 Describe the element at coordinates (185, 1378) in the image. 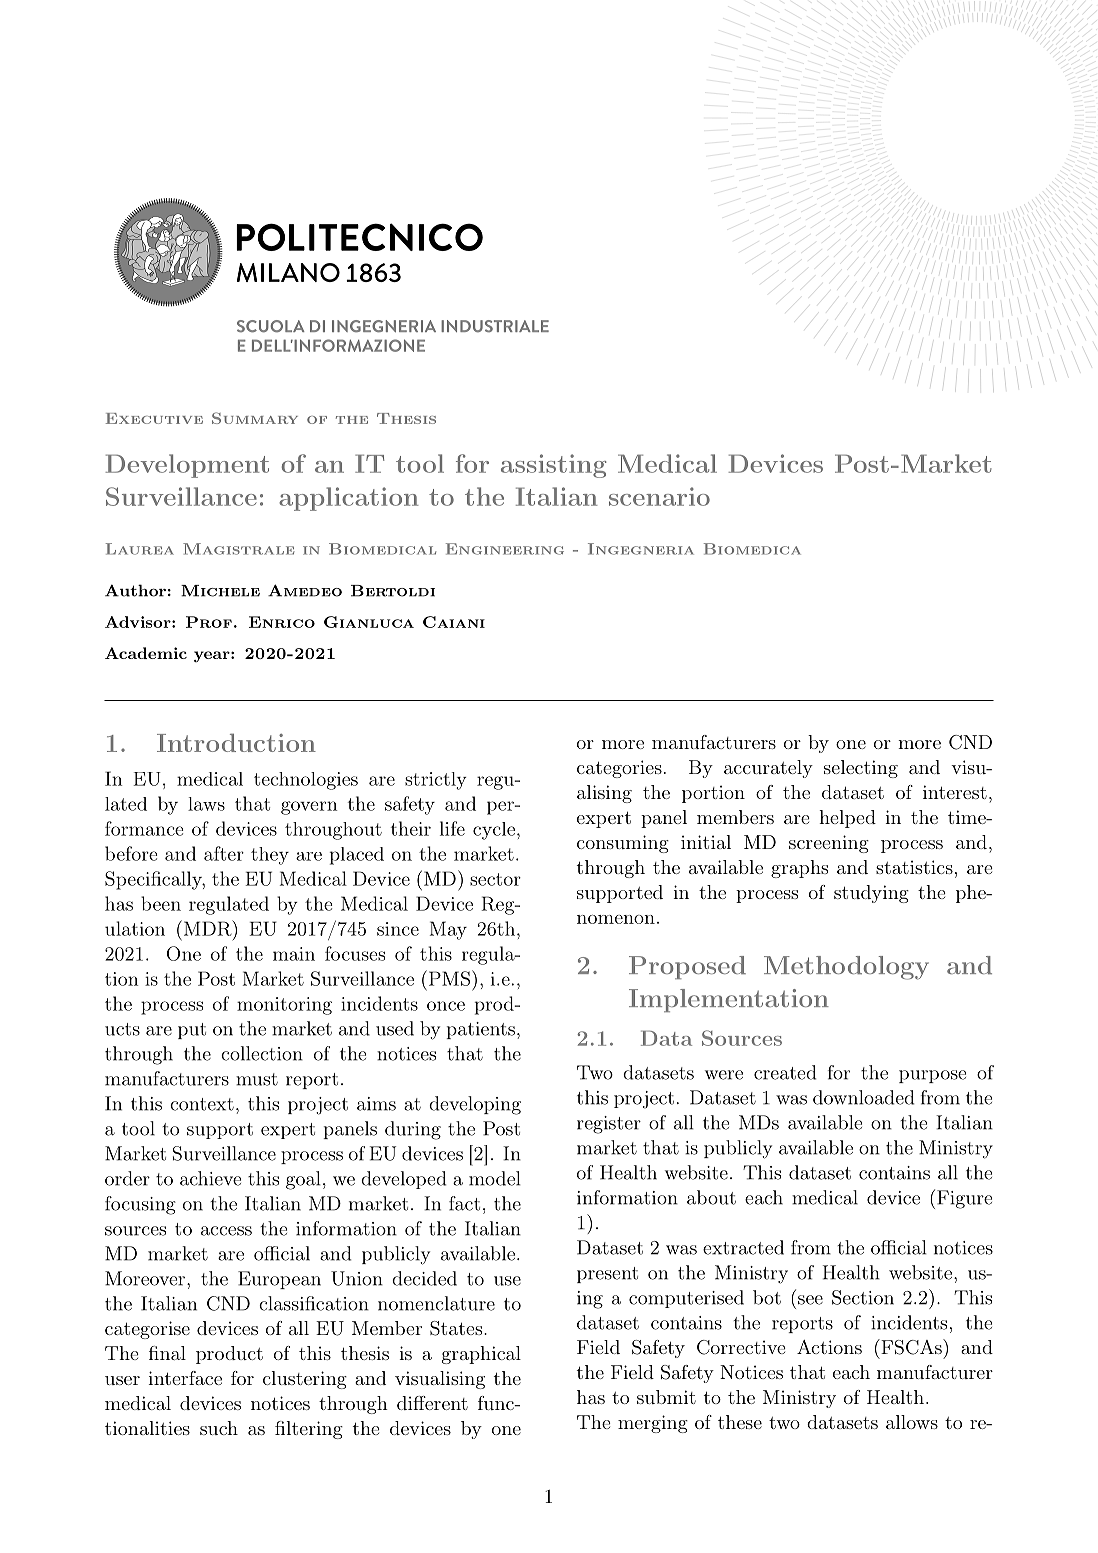

I see `interface` at that location.
